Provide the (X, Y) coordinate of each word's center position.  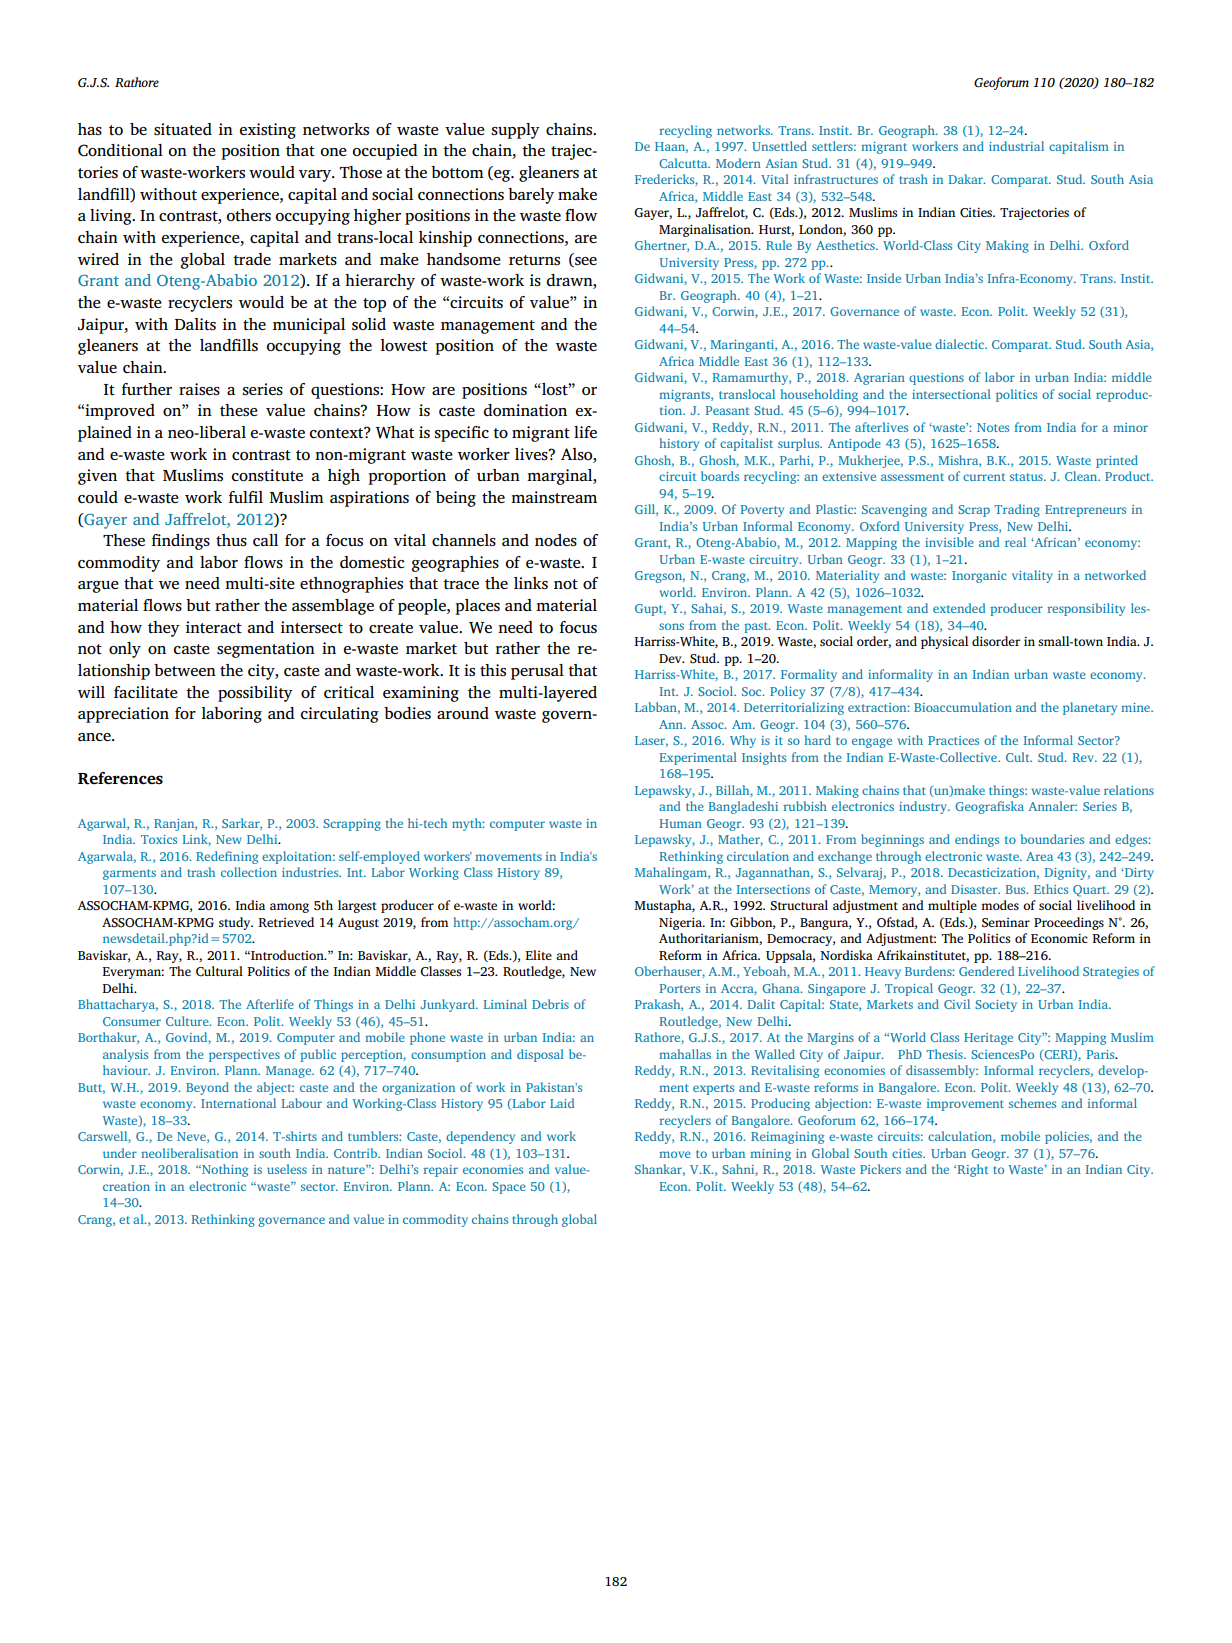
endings (977, 840)
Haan (671, 147)
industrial (1016, 146)
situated (183, 129)
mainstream (554, 497)
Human (681, 823)
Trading (1017, 510)
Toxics (159, 839)
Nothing (224, 1170)
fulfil (246, 497)
